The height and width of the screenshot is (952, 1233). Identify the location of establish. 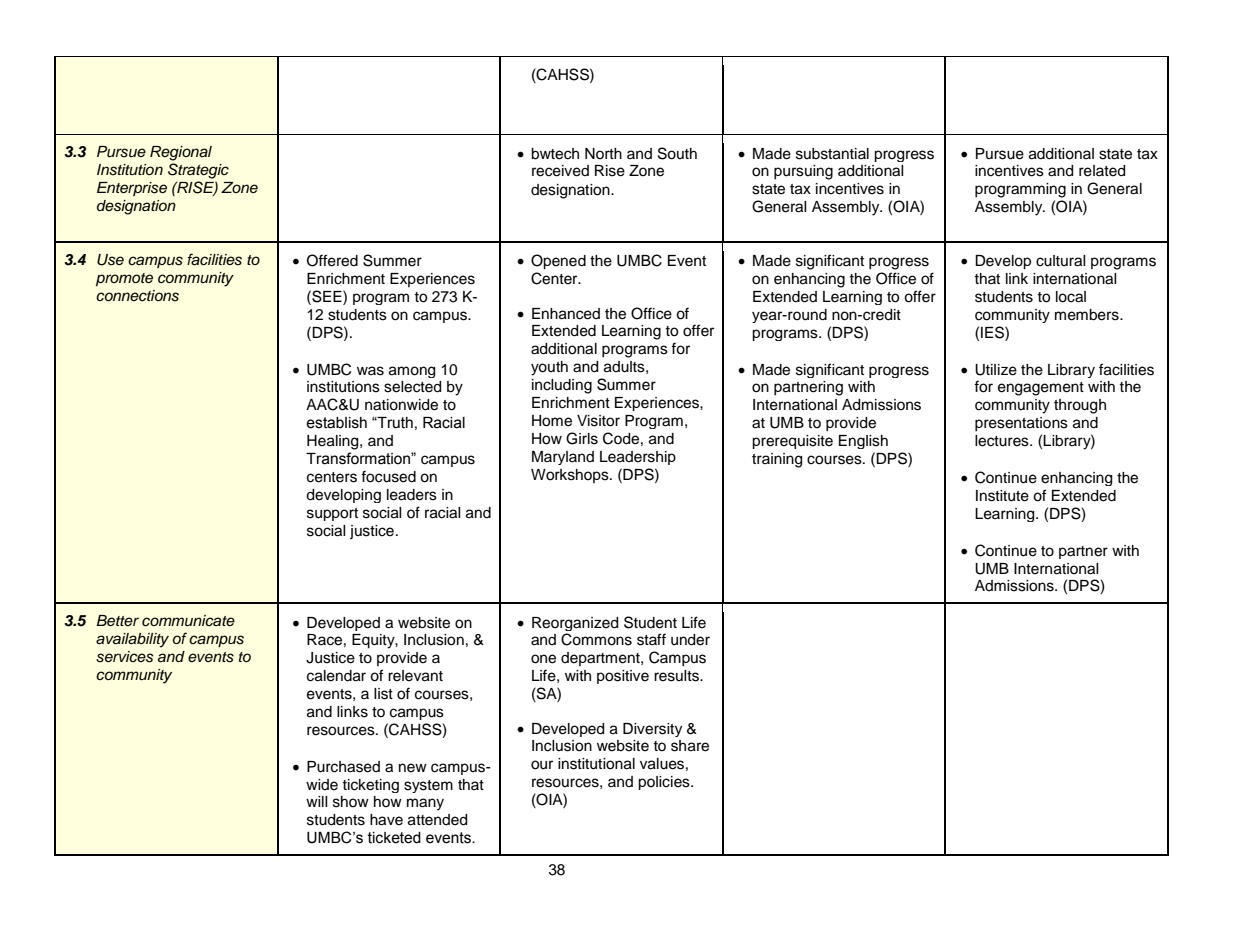
(336, 423).
